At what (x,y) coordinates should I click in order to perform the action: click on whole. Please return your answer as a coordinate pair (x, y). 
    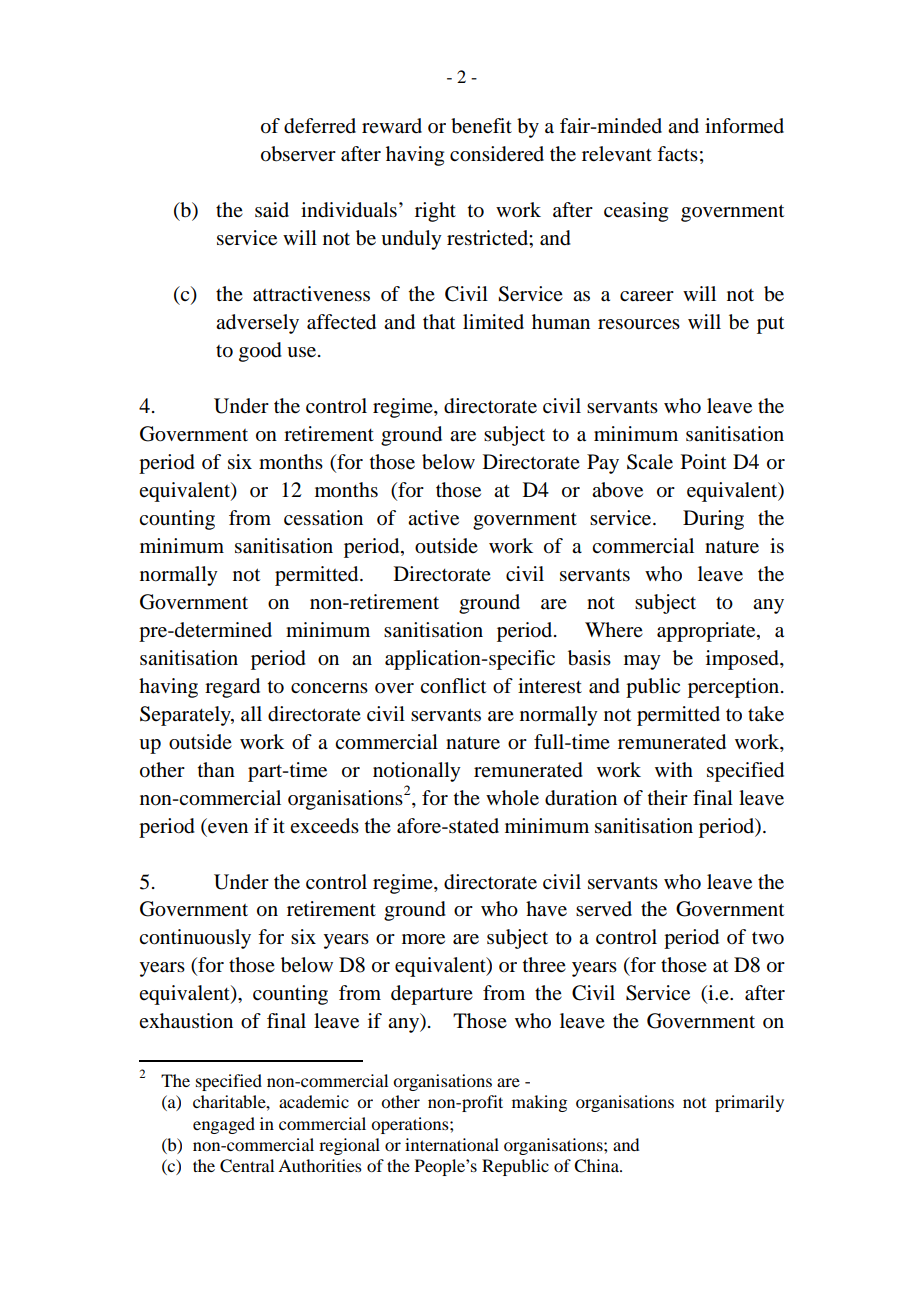
    Looking at the image, I should click on (512, 798).
